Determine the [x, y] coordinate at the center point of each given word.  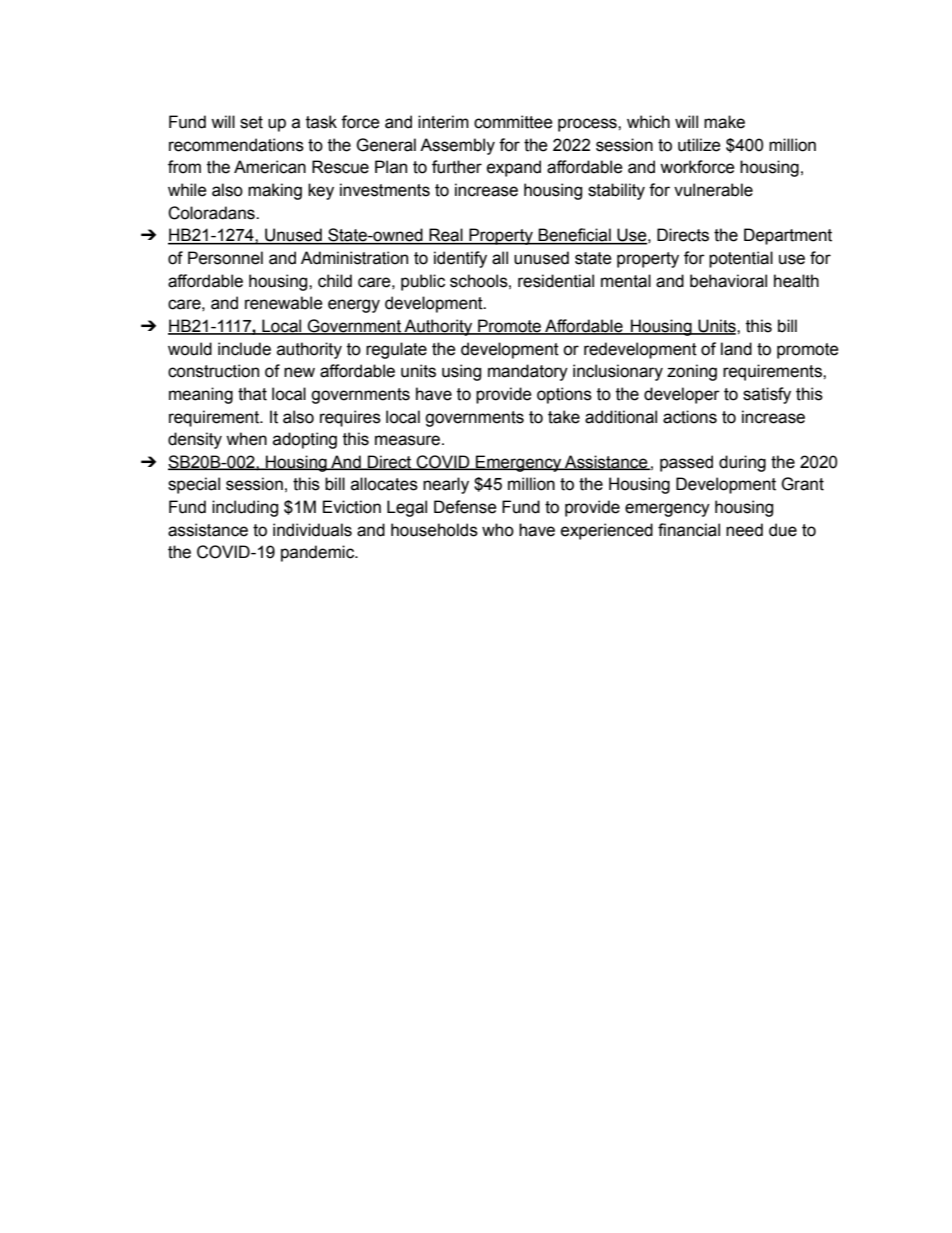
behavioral [728, 281]
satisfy [767, 395]
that [252, 394]
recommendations [236, 145]
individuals [312, 530]
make [724, 122]
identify [460, 259]
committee [513, 122]
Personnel [225, 258]
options [564, 395]
